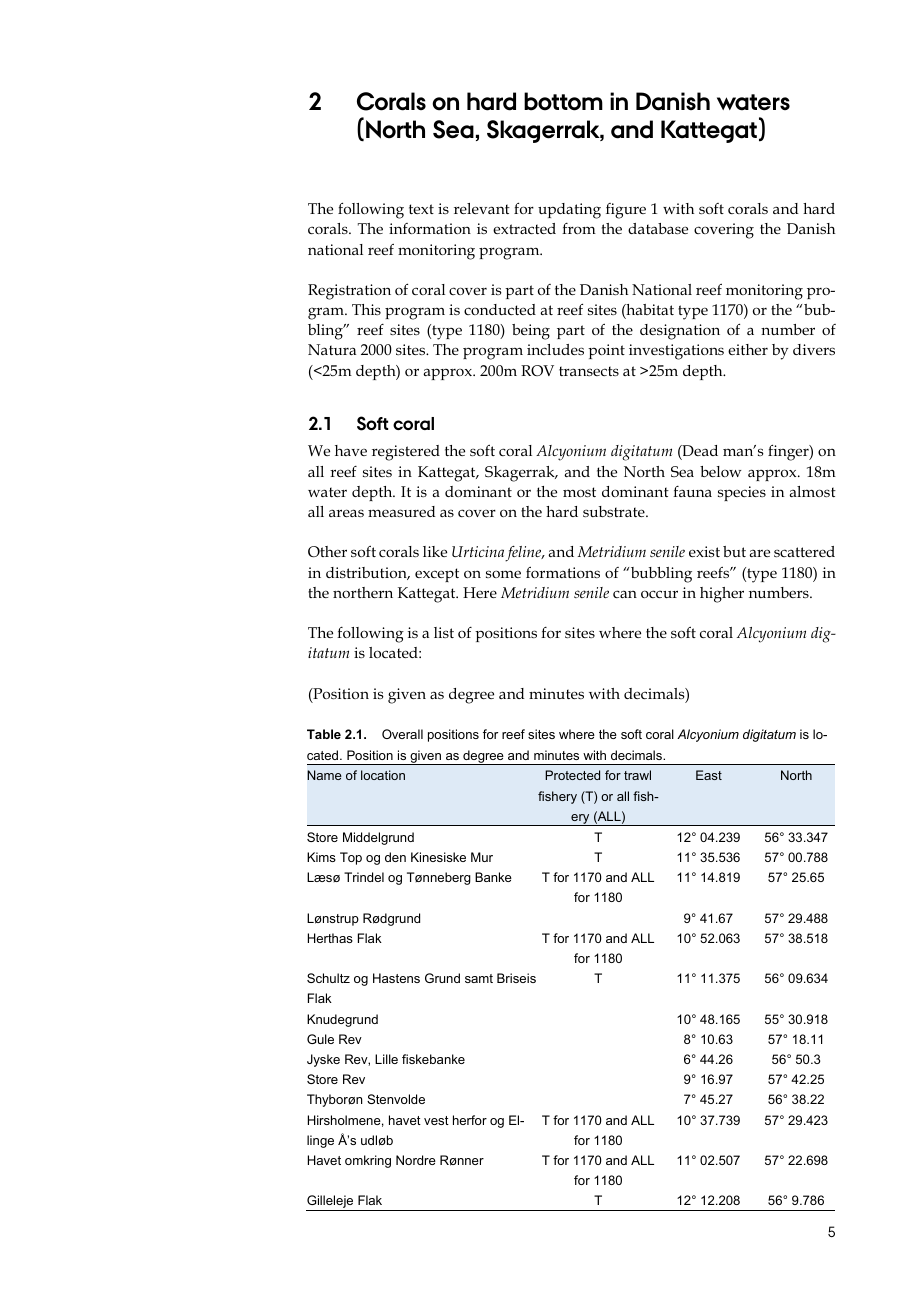 The width and height of the screenshot is (924, 1308). Describe the element at coordinates (383, 775) in the screenshot. I see `location` at that location.
